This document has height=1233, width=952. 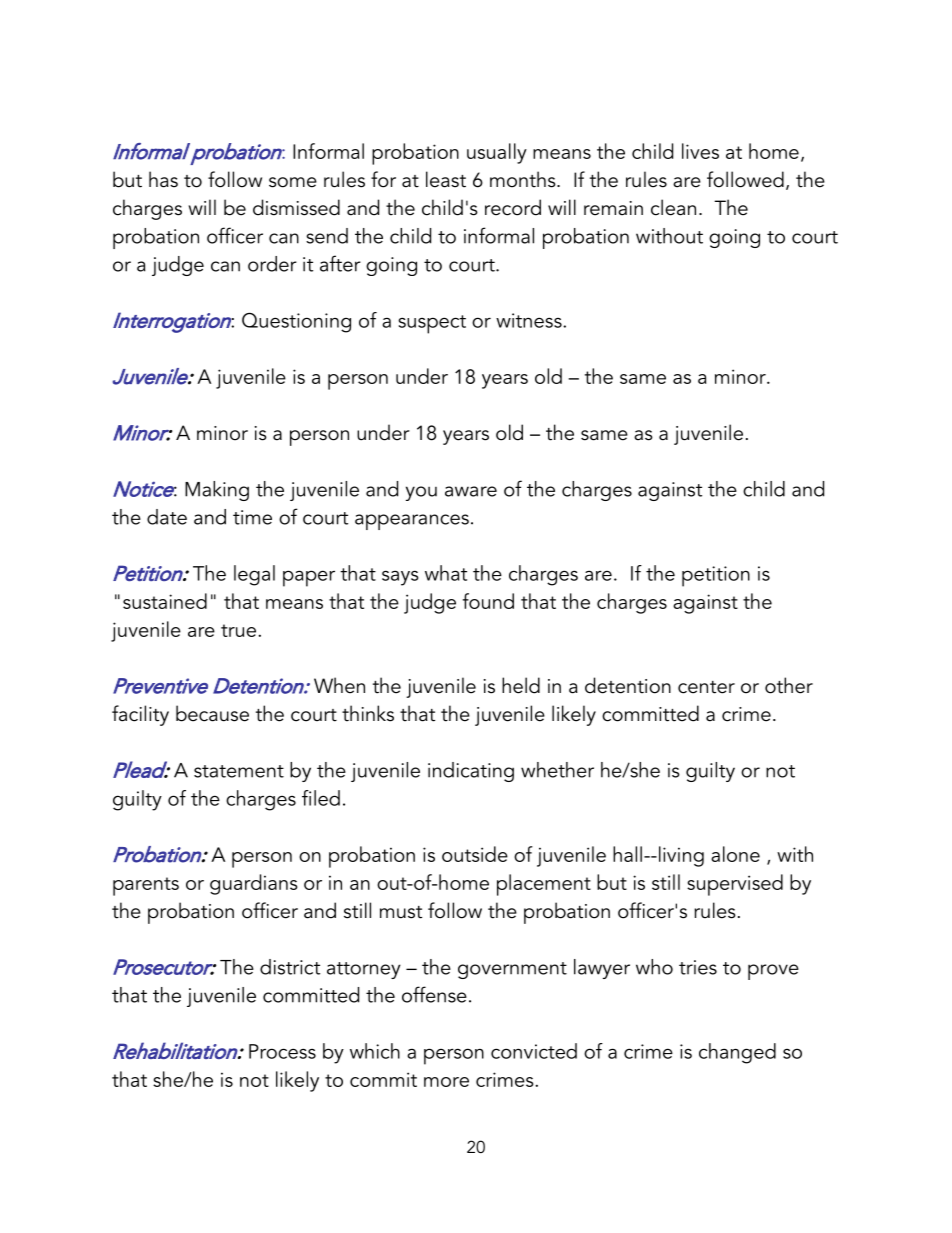 I want to click on found, so click(x=488, y=601).
